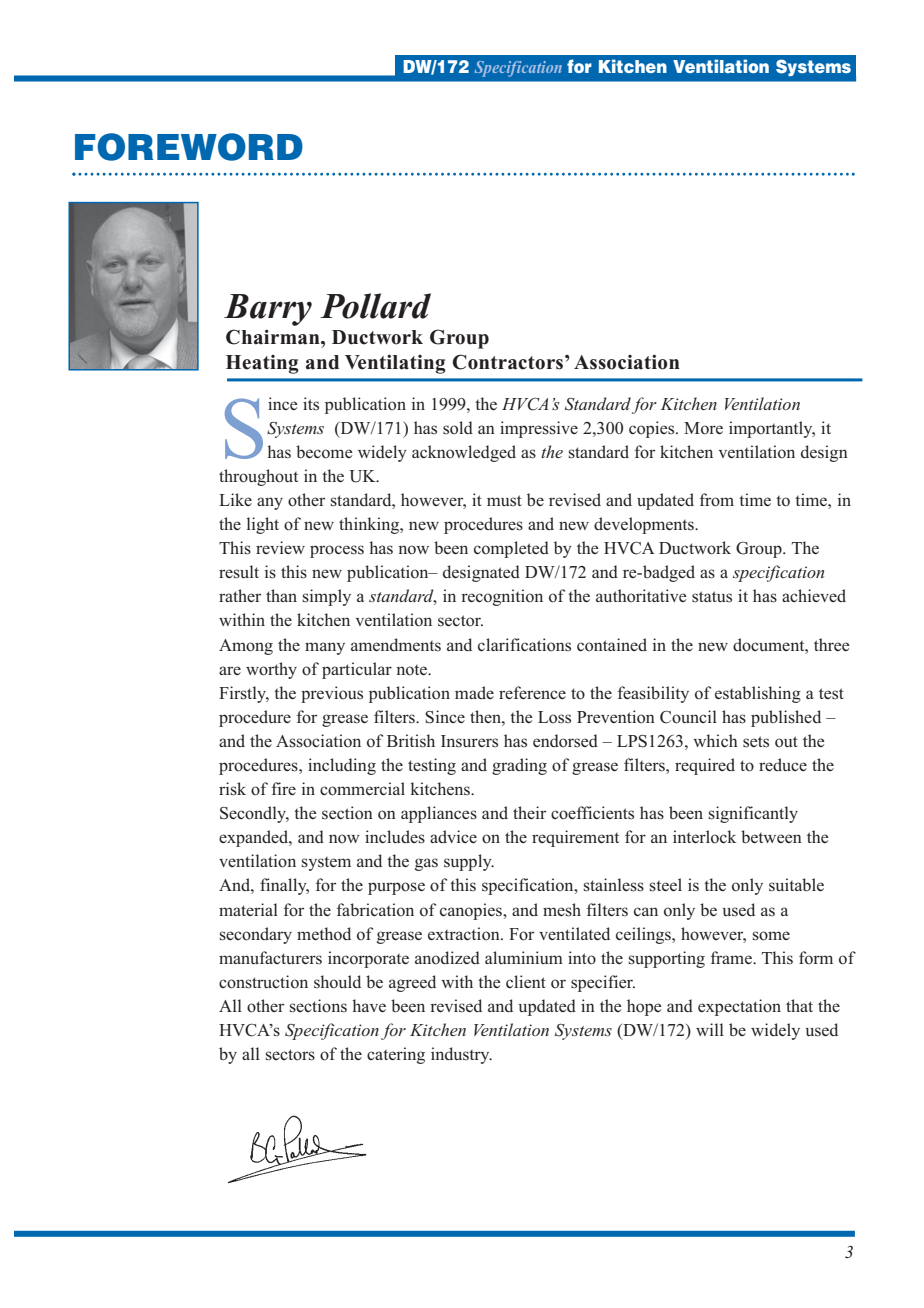 The height and width of the page is (1308, 924). I want to click on sets, so click(756, 742).
